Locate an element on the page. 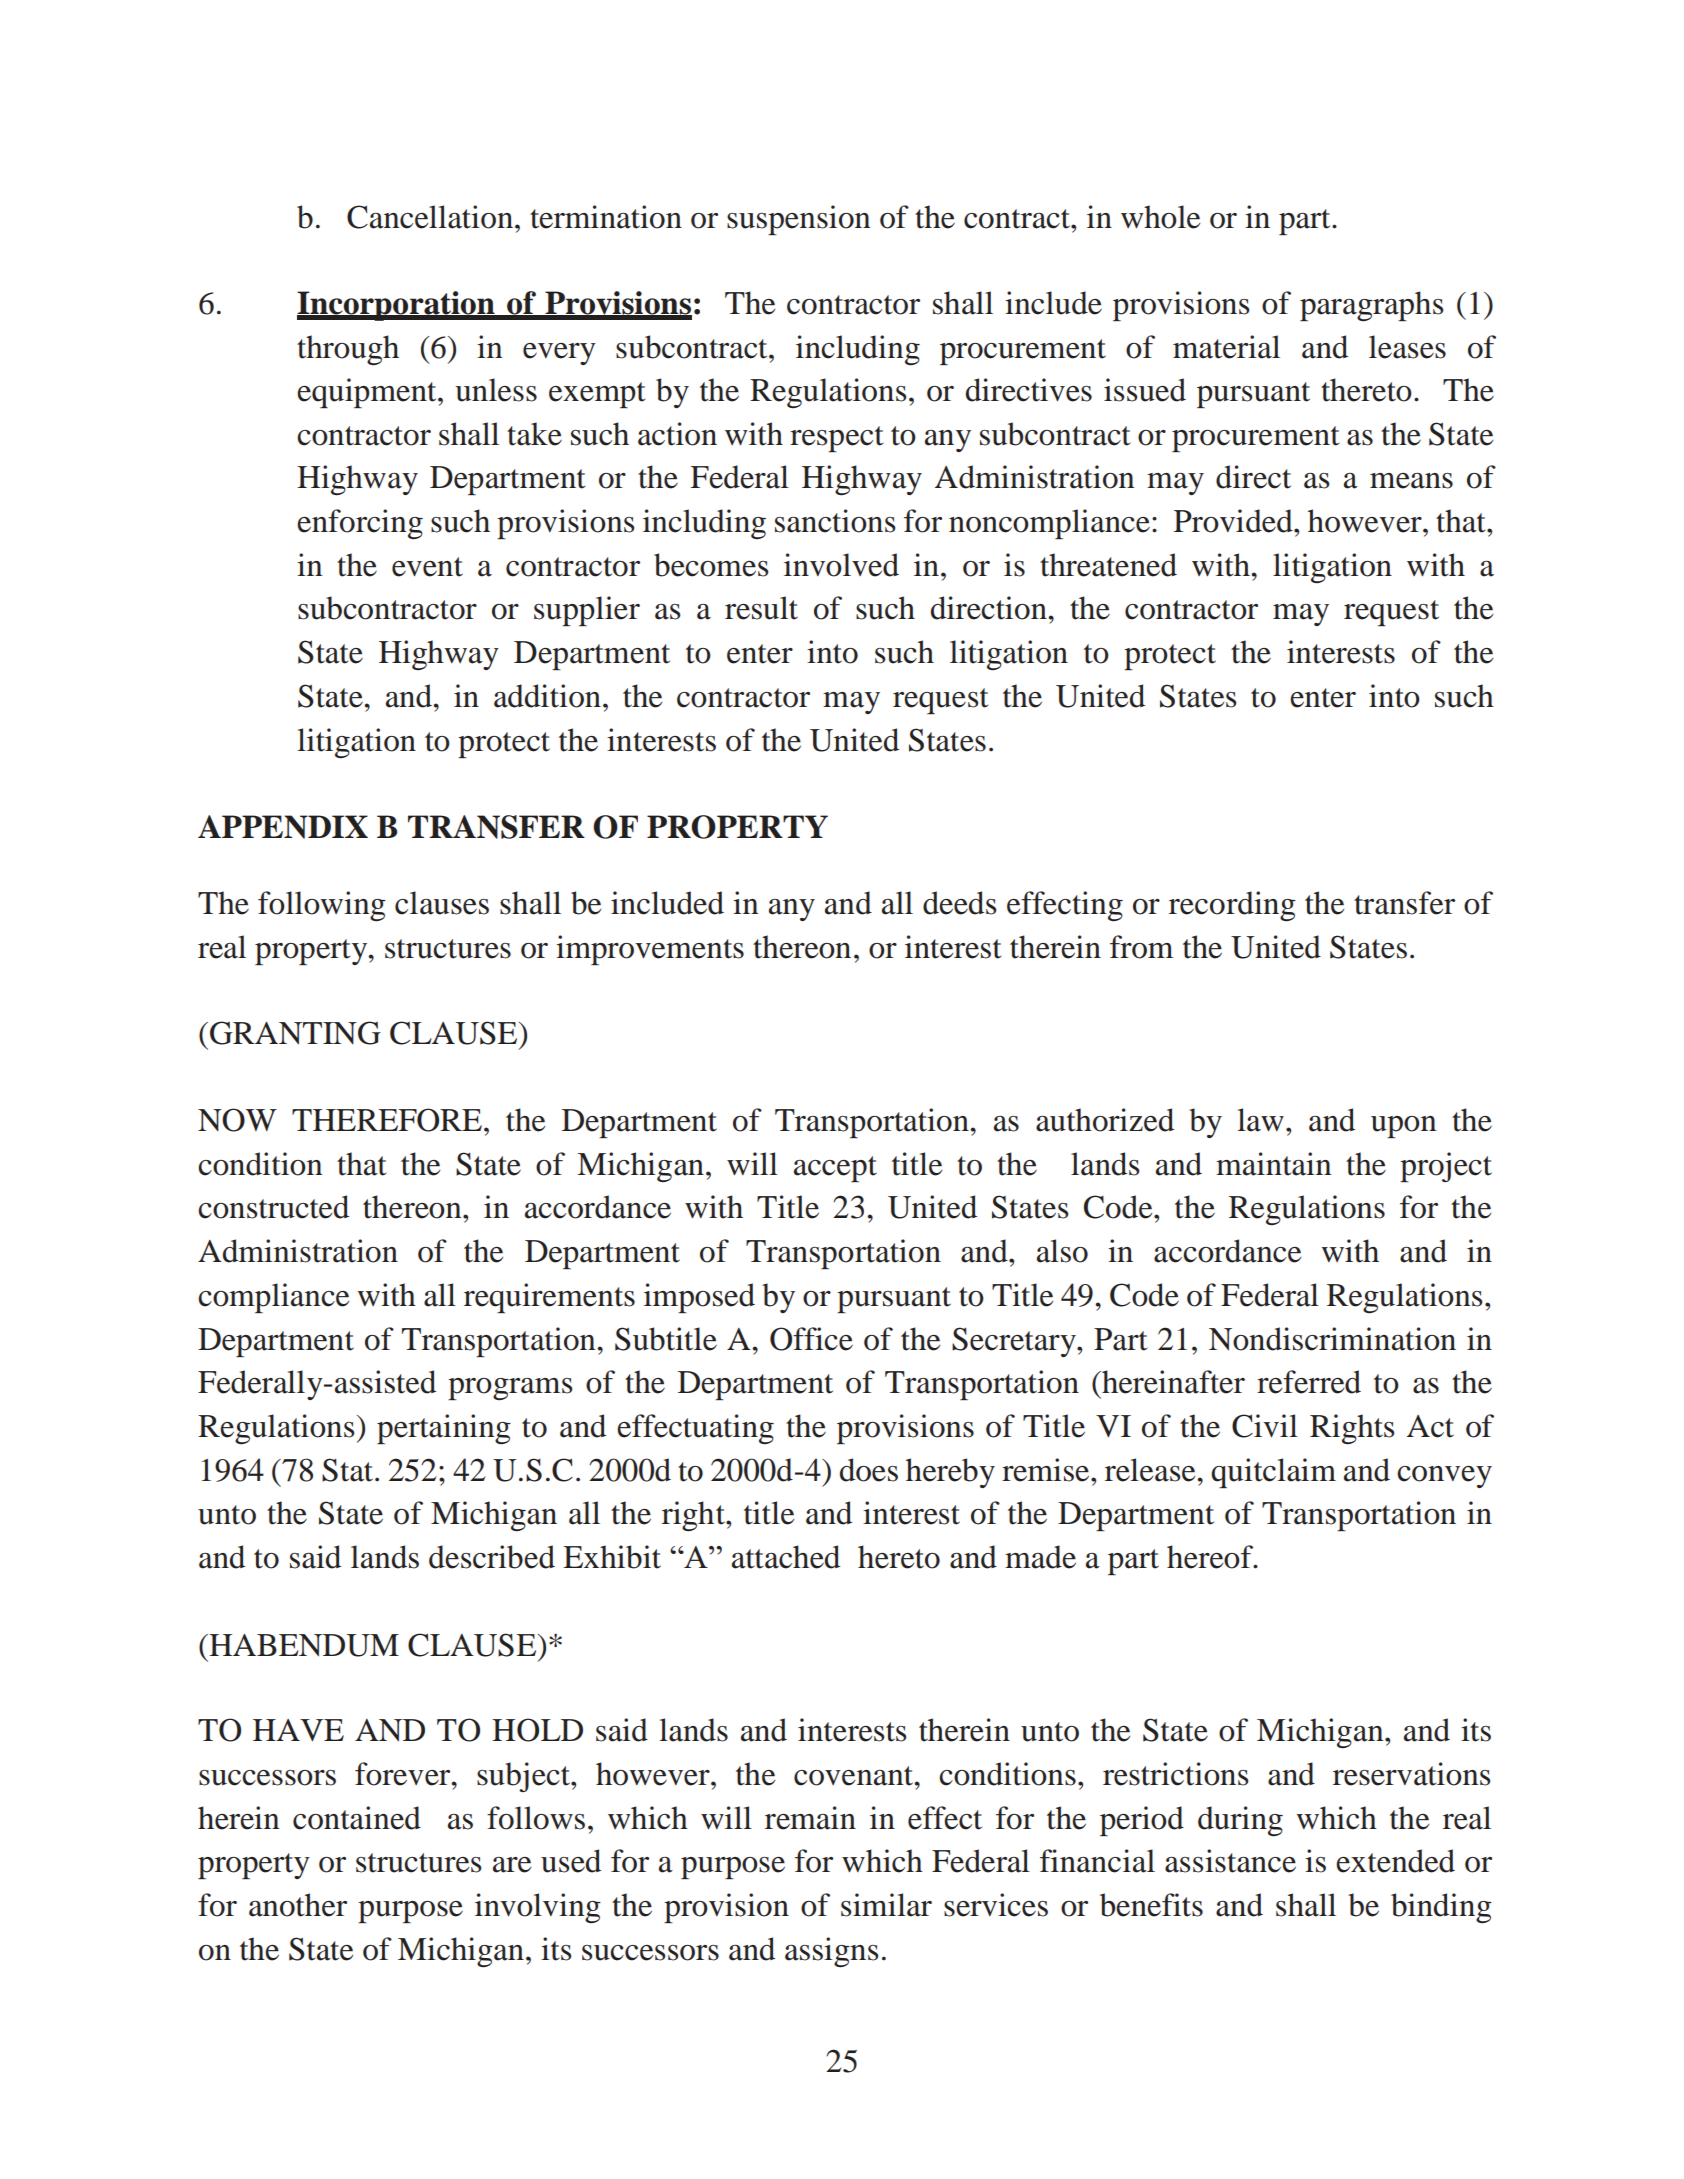 This image has width=1684, height=2179. paragraphs is located at coordinates (1371, 306).
